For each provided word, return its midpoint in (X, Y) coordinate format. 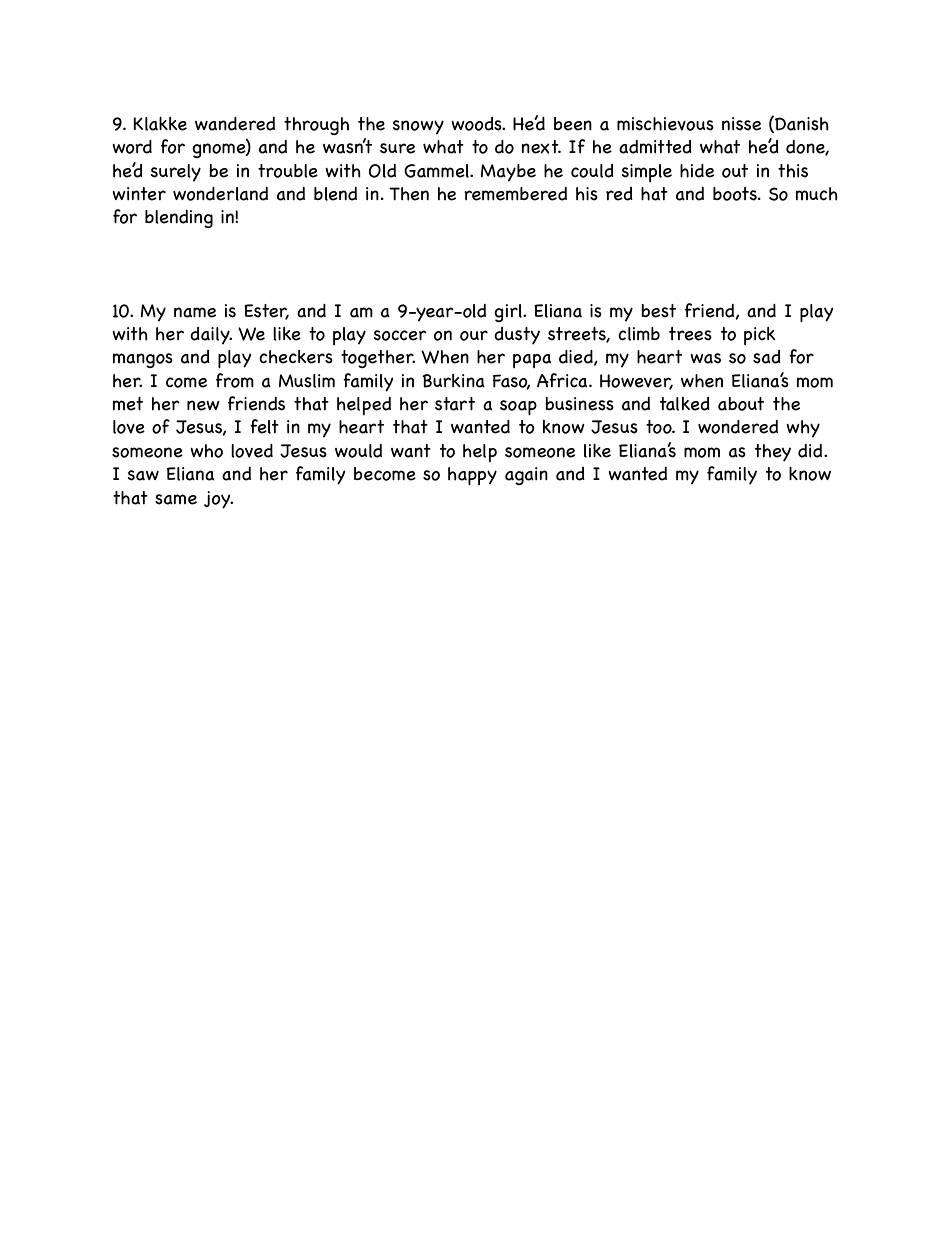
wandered (235, 124)
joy (218, 500)
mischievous (665, 124)
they (773, 453)
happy (472, 476)
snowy (418, 127)
